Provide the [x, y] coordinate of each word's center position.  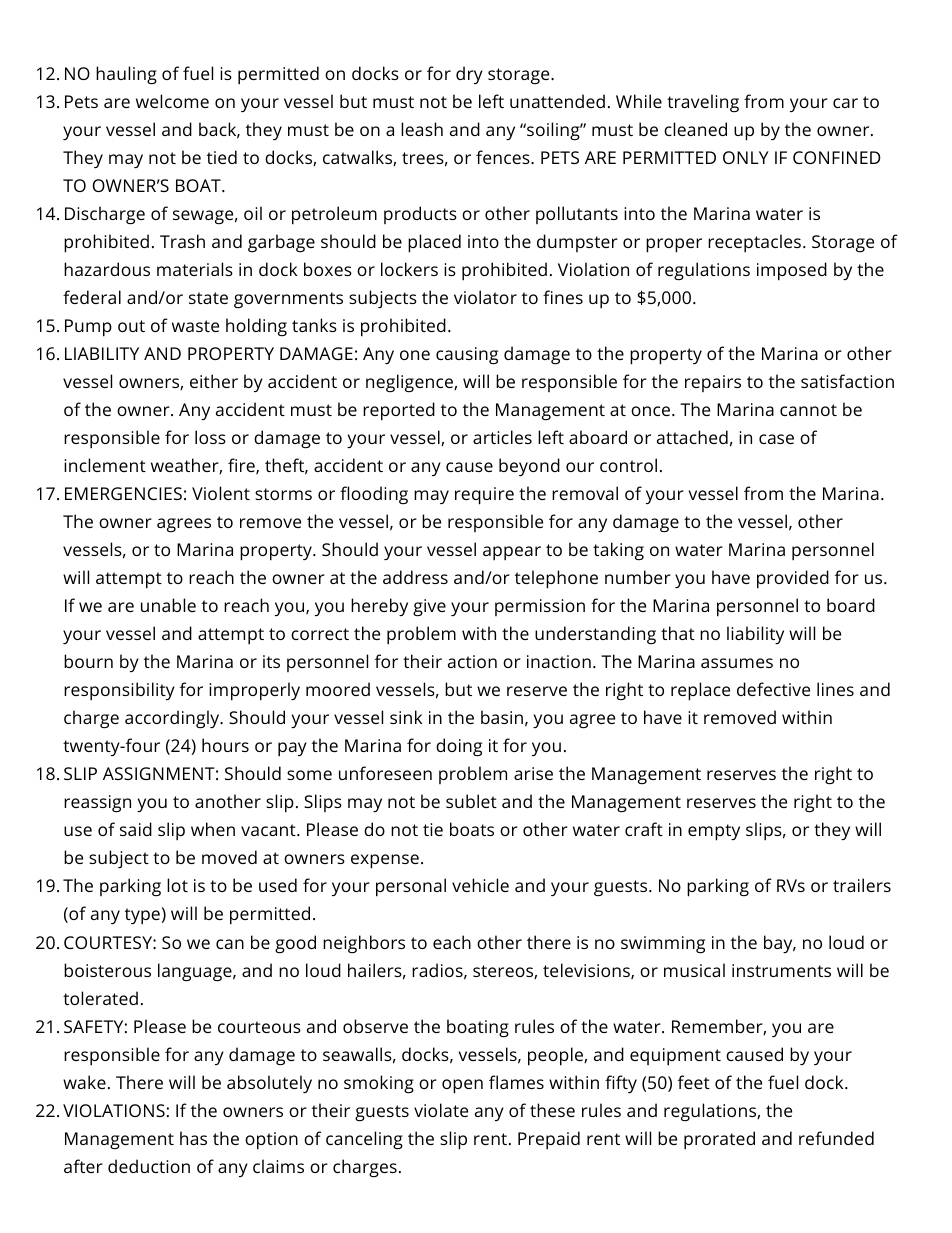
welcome [172, 101]
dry [469, 75]
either [214, 381]
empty [714, 832]
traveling [703, 103]
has [193, 1138]
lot [177, 885]
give [429, 608]
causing [467, 356]
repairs [713, 383]
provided [793, 579]
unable [168, 605]
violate [441, 1110]
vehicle [480, 885]
